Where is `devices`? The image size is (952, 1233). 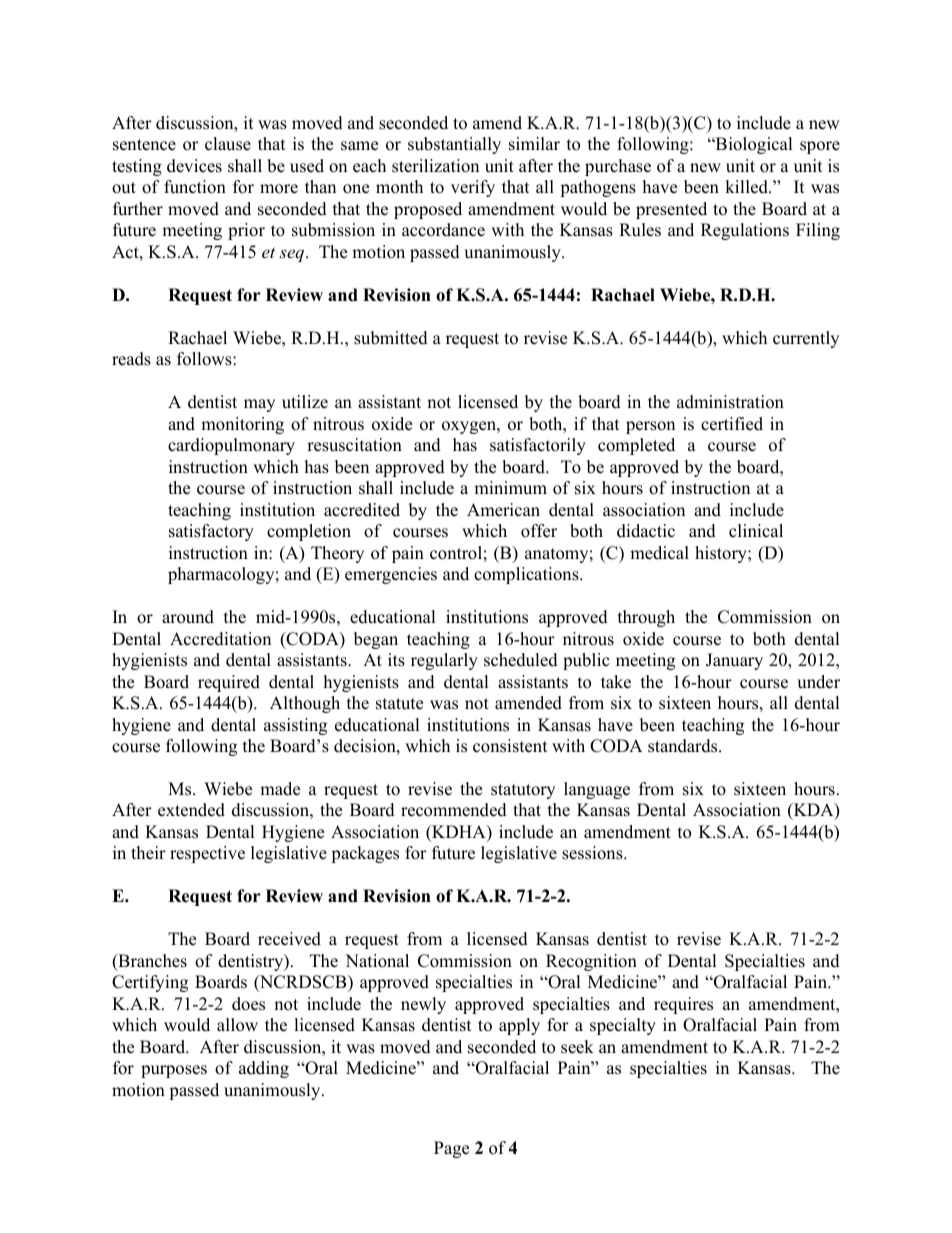
devices is located at coordinates (194, 166).
